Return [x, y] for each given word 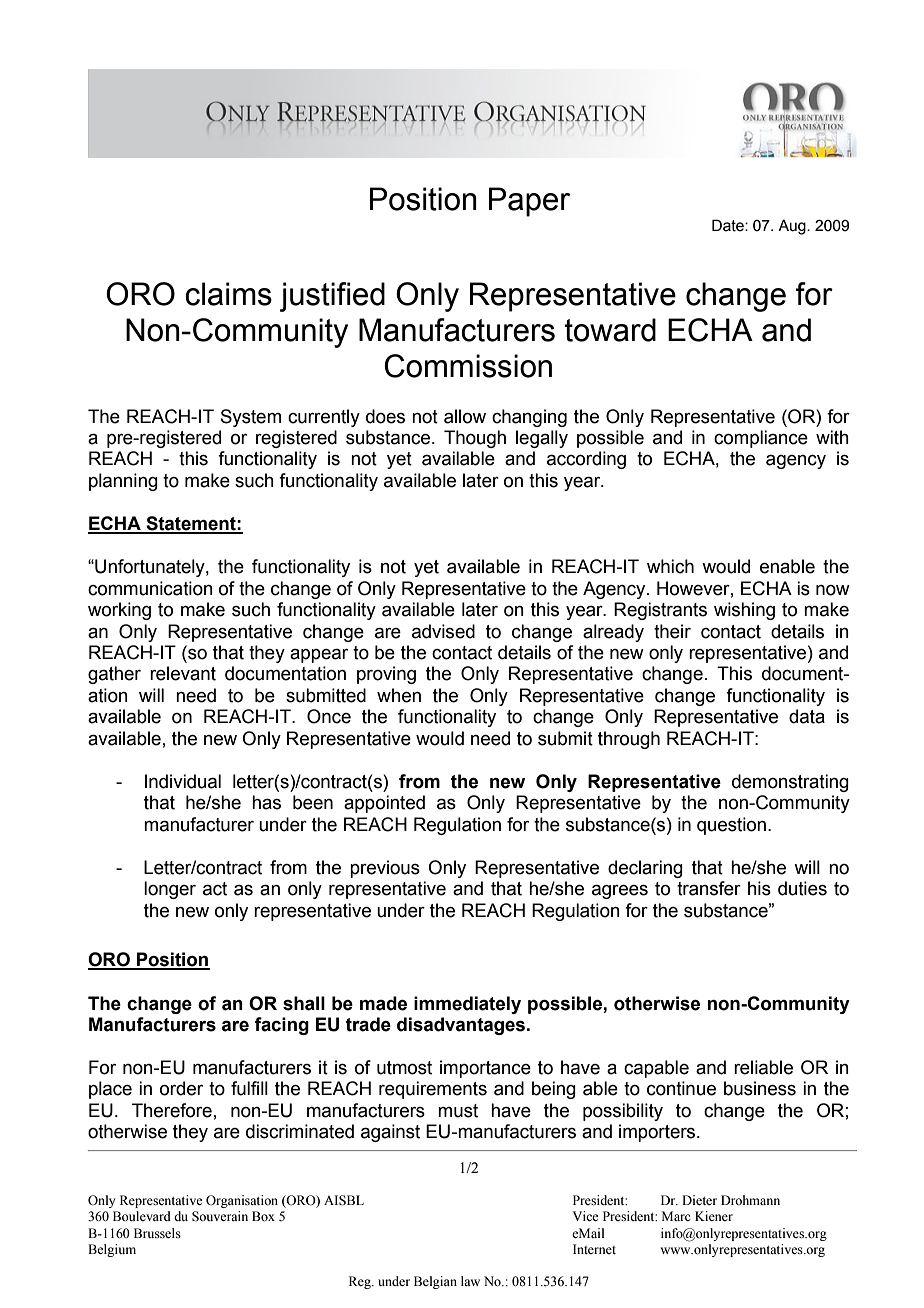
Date [729, 225]
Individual [183, 781]
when [399, 695]
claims [228, 294]
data [807, 716]
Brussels [157, 1233]
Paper [529, 202]
